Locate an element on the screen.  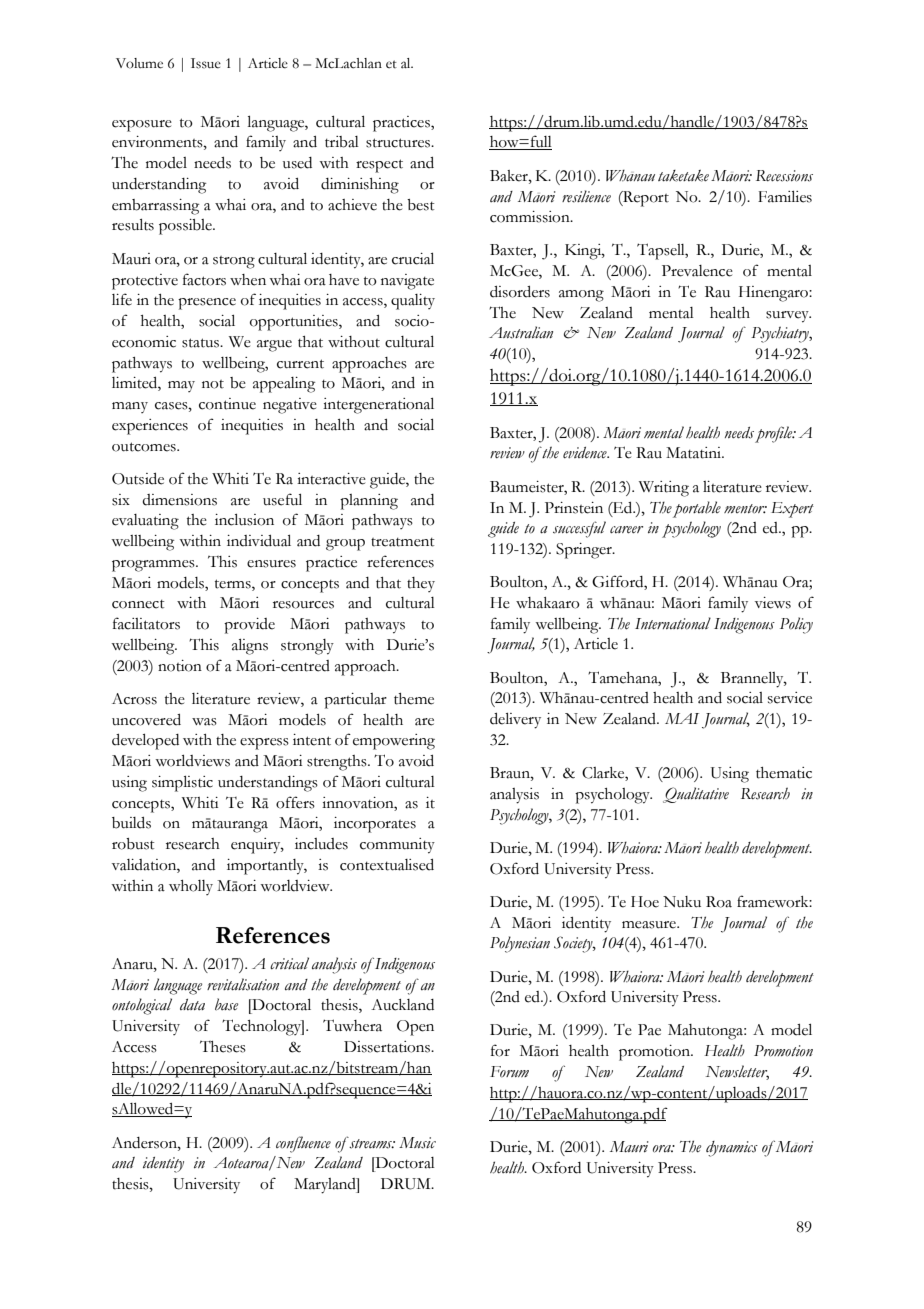
Issue is located at coordinates (206, 63).
